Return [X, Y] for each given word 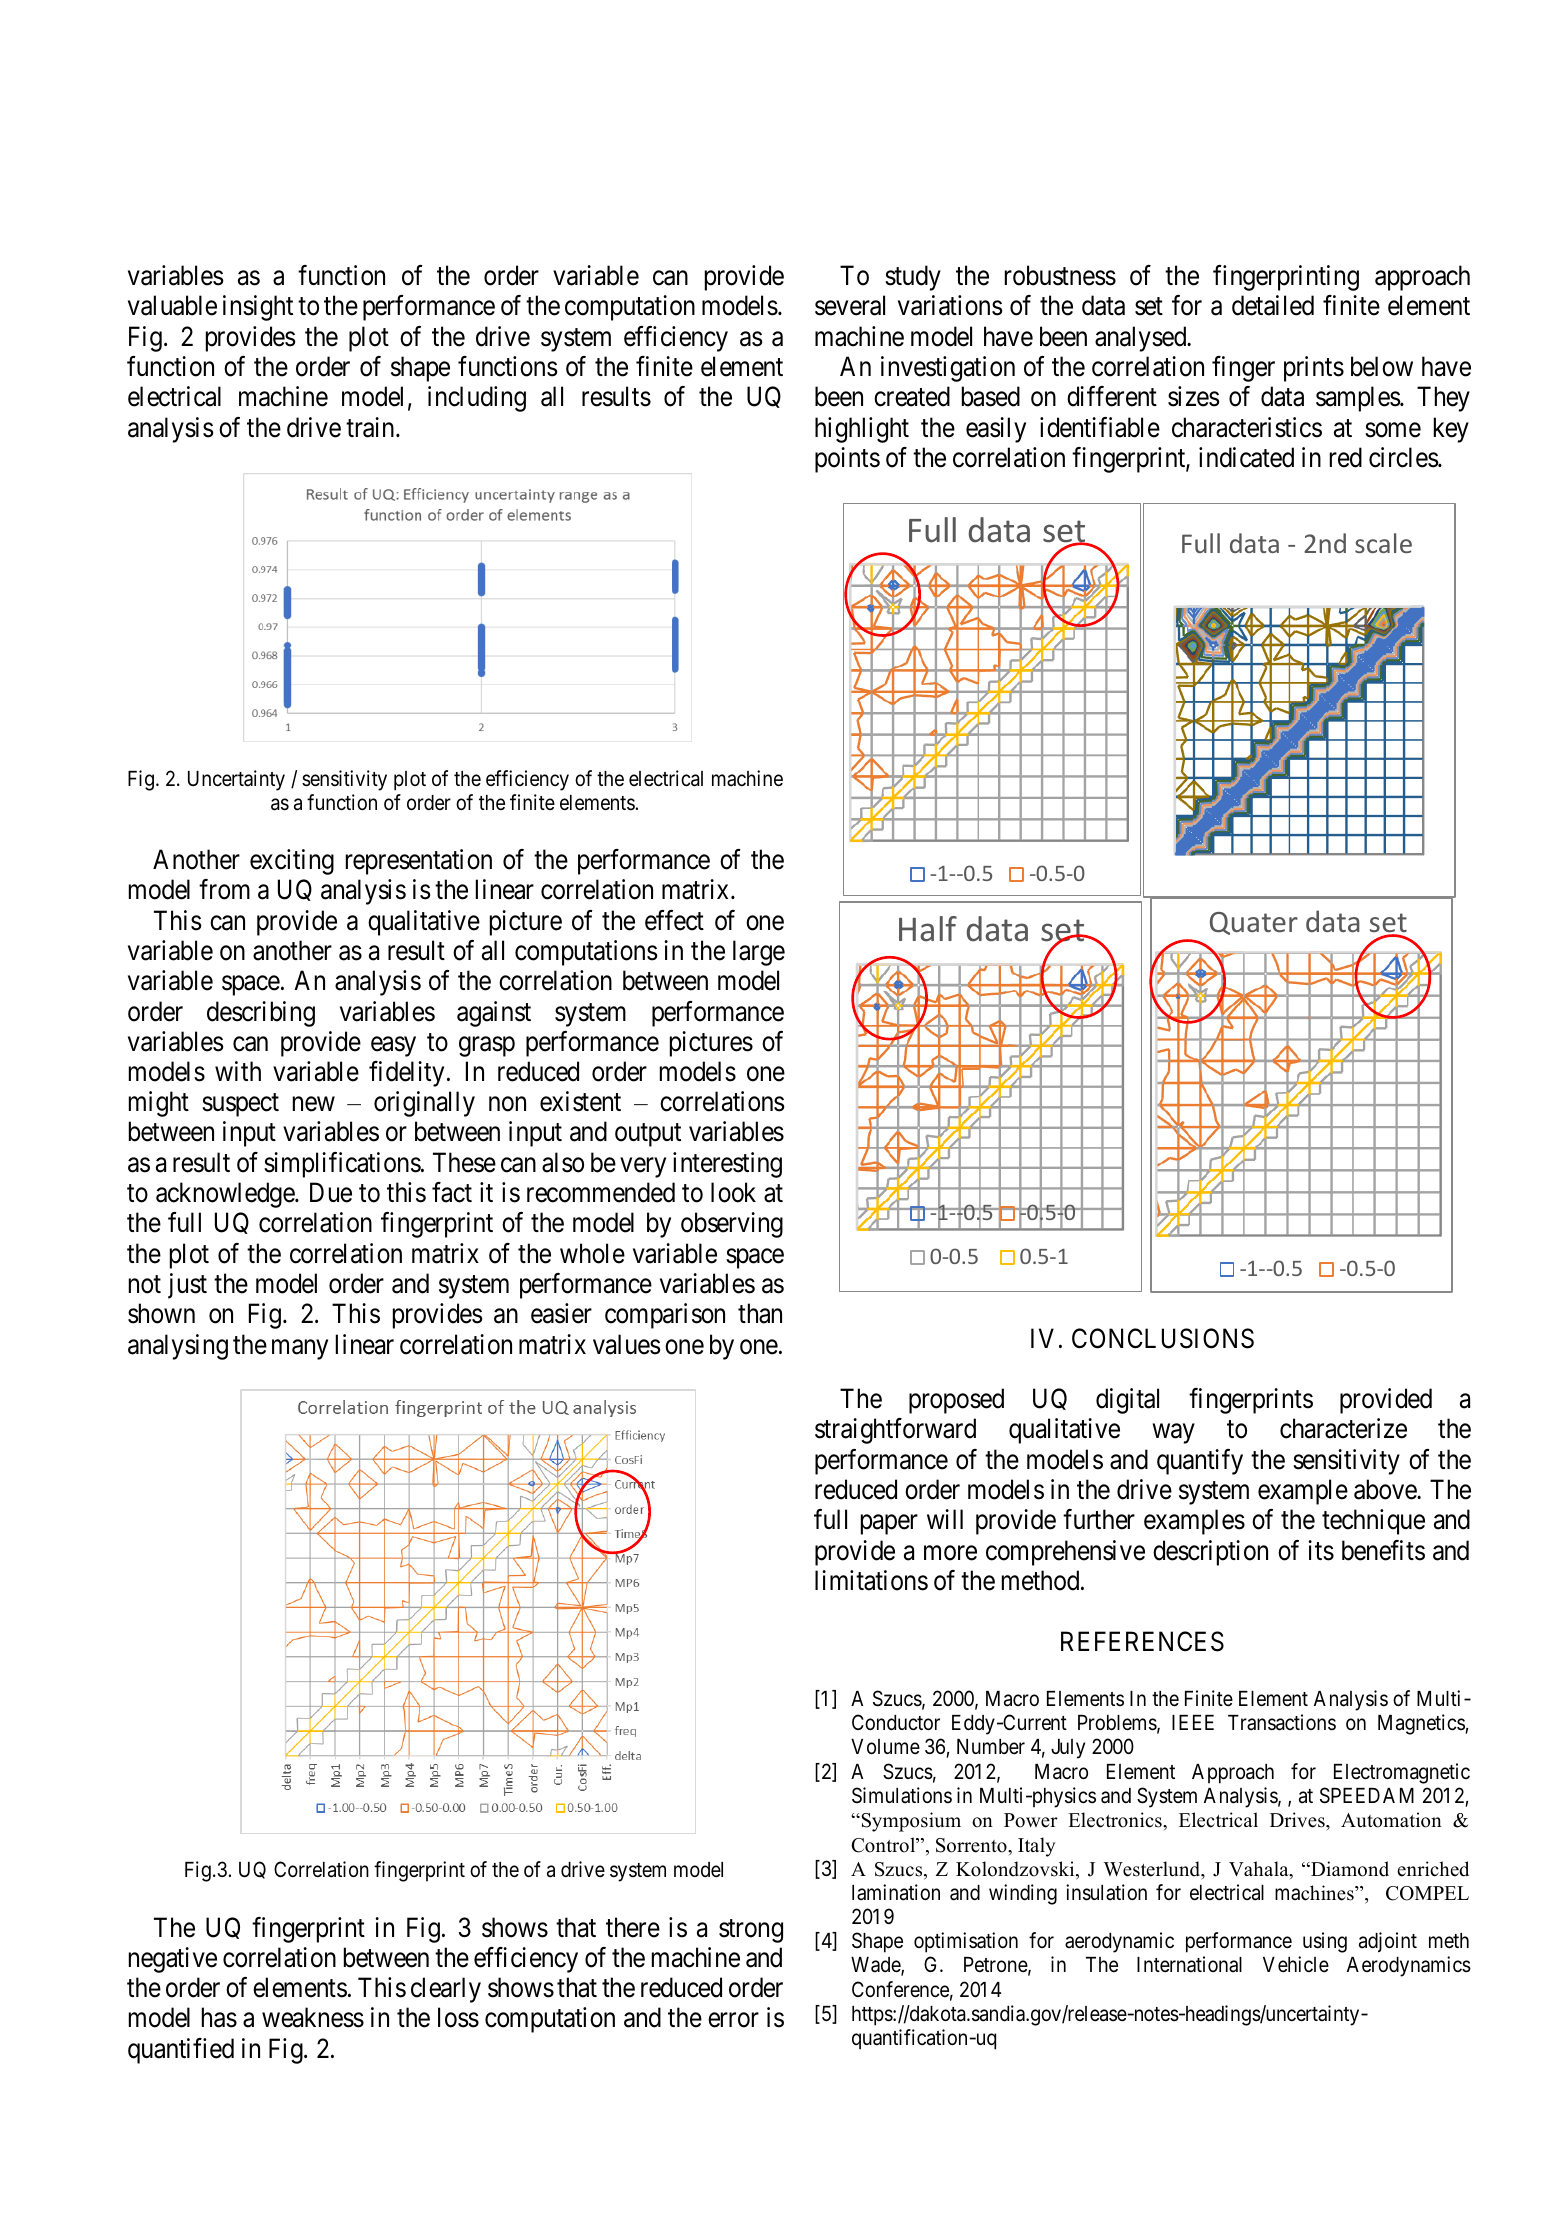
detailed [1273, 305]
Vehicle [1296, 1964]
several [850, 305]
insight [258, 308]
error [733, 2020]
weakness [313, 2017]
